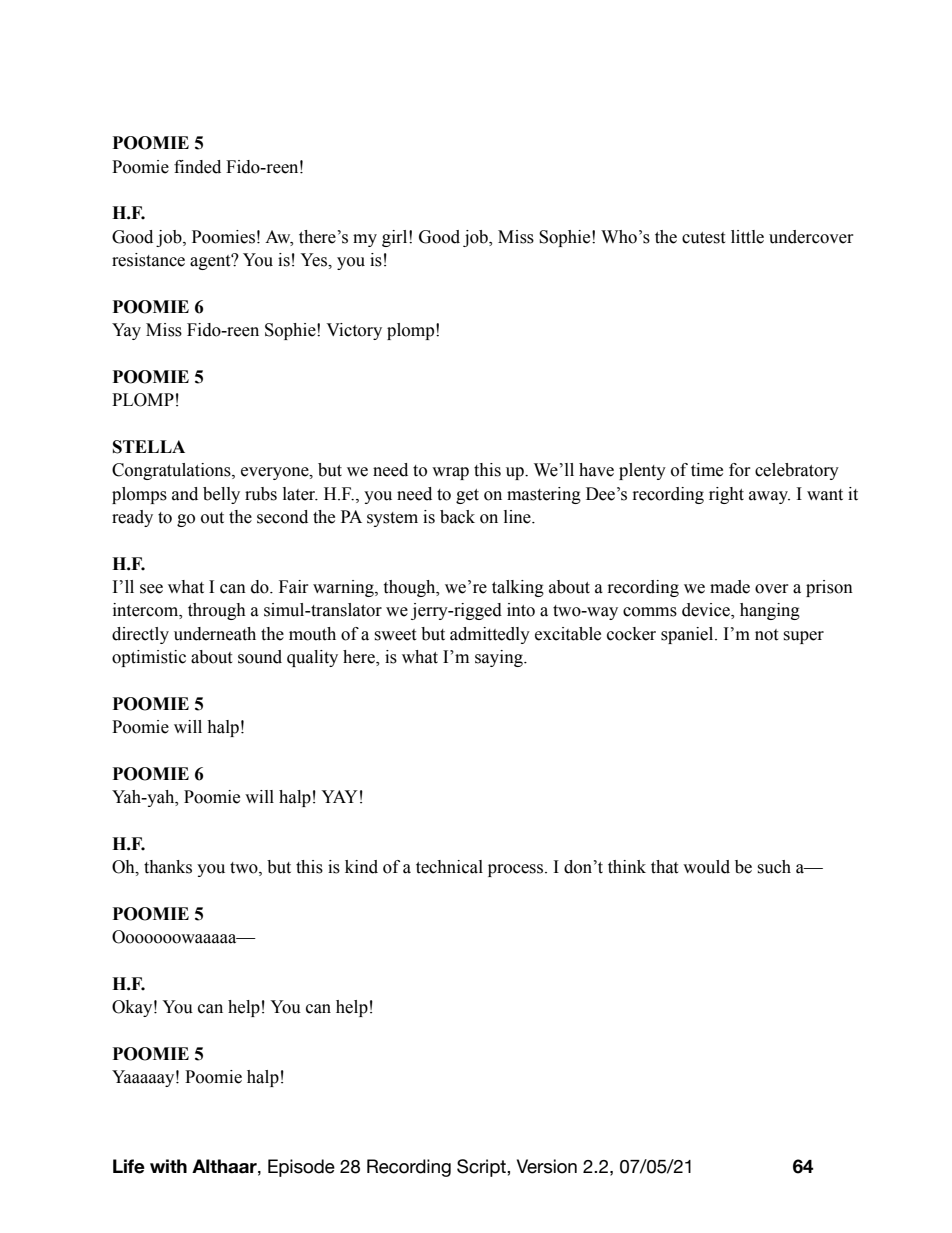 The width and height of the screenshot is (952, 1233). Describe the element at coordinates (449, 867) in the screenshot. I see `technical` at that location.
